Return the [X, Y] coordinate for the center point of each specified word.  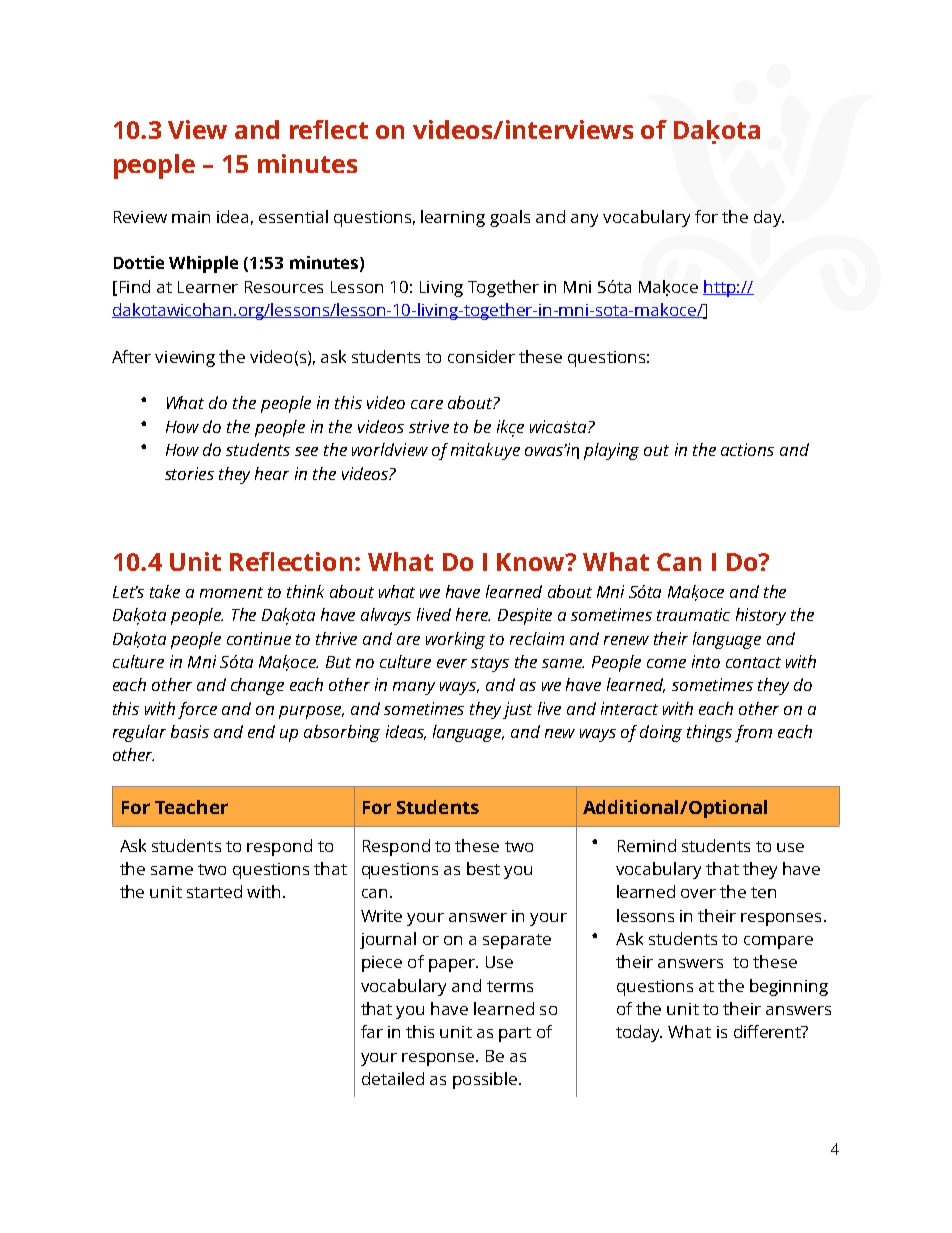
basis [190, 731]
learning [453, 218]
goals [510, 218]
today [639, 1033]
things [709, 733]
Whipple [203, 264]
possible [485, 1080]
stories [189, 473]
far [372, 1031]
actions [747, 449]
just [517, 710]
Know [532, 562]
